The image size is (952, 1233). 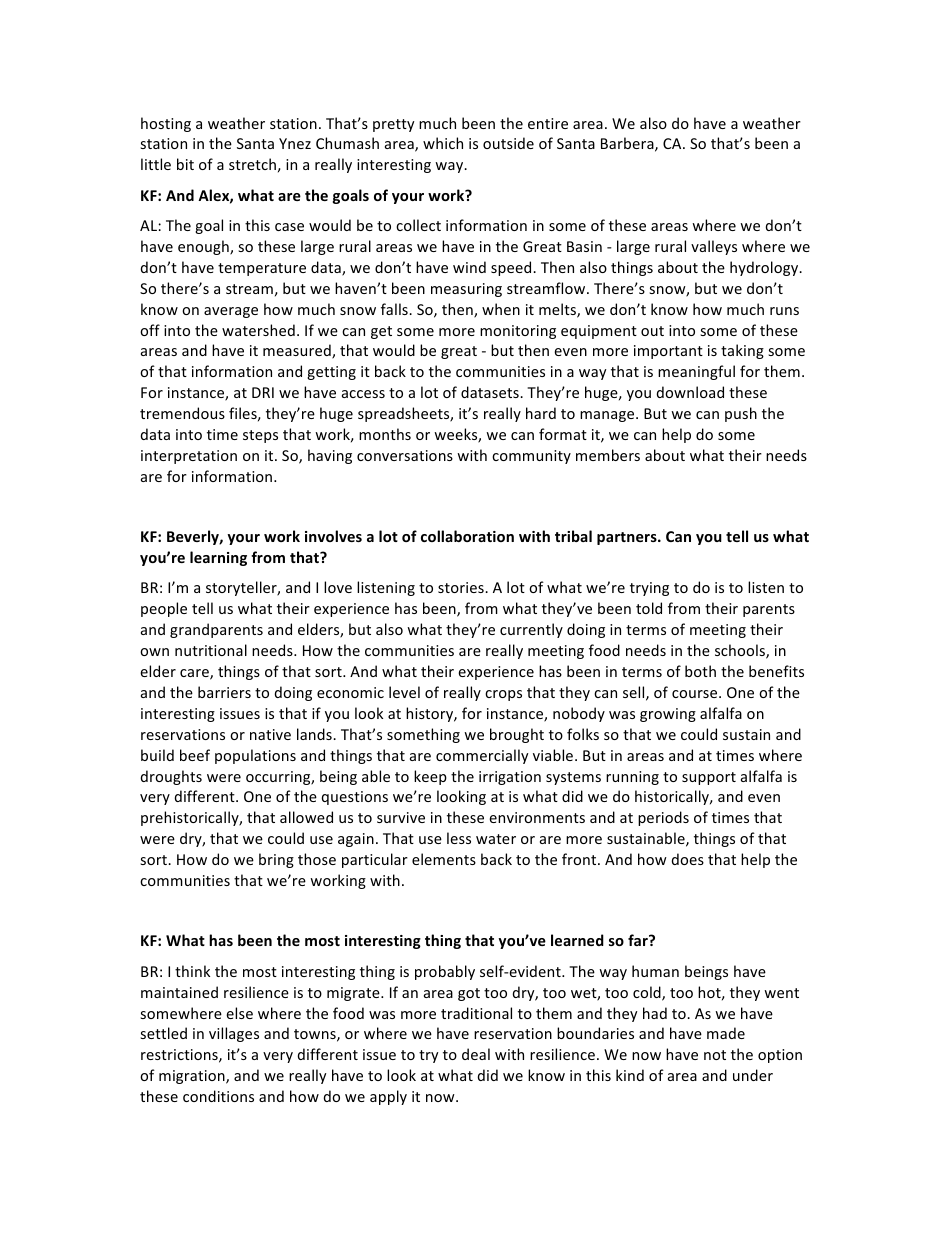 I want to click on told, so click(x=649, y=608).
